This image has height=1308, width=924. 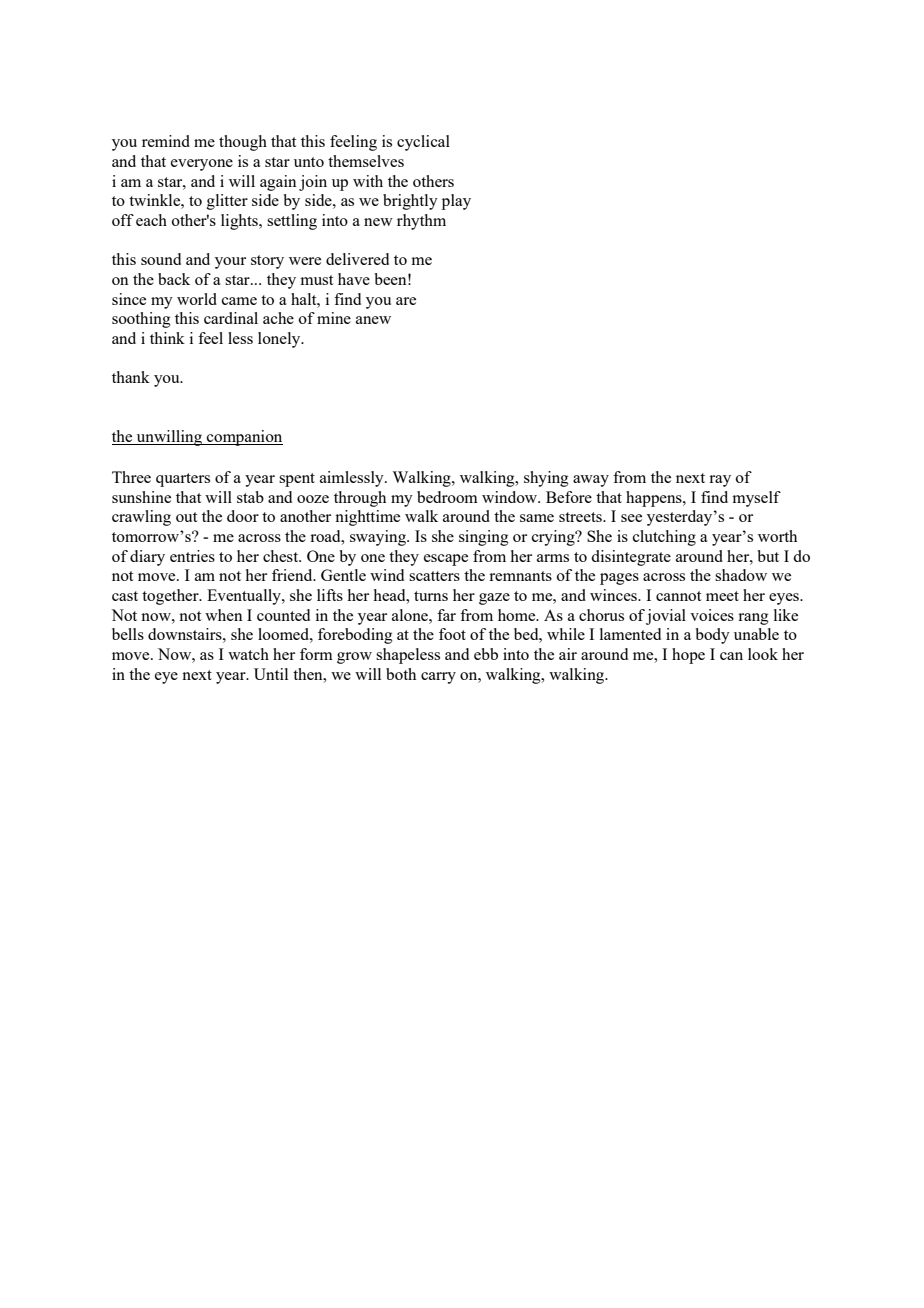 What do you see at coordinates (546, 479) in the image?
I see `shying` at bounding box center [546, 479].
